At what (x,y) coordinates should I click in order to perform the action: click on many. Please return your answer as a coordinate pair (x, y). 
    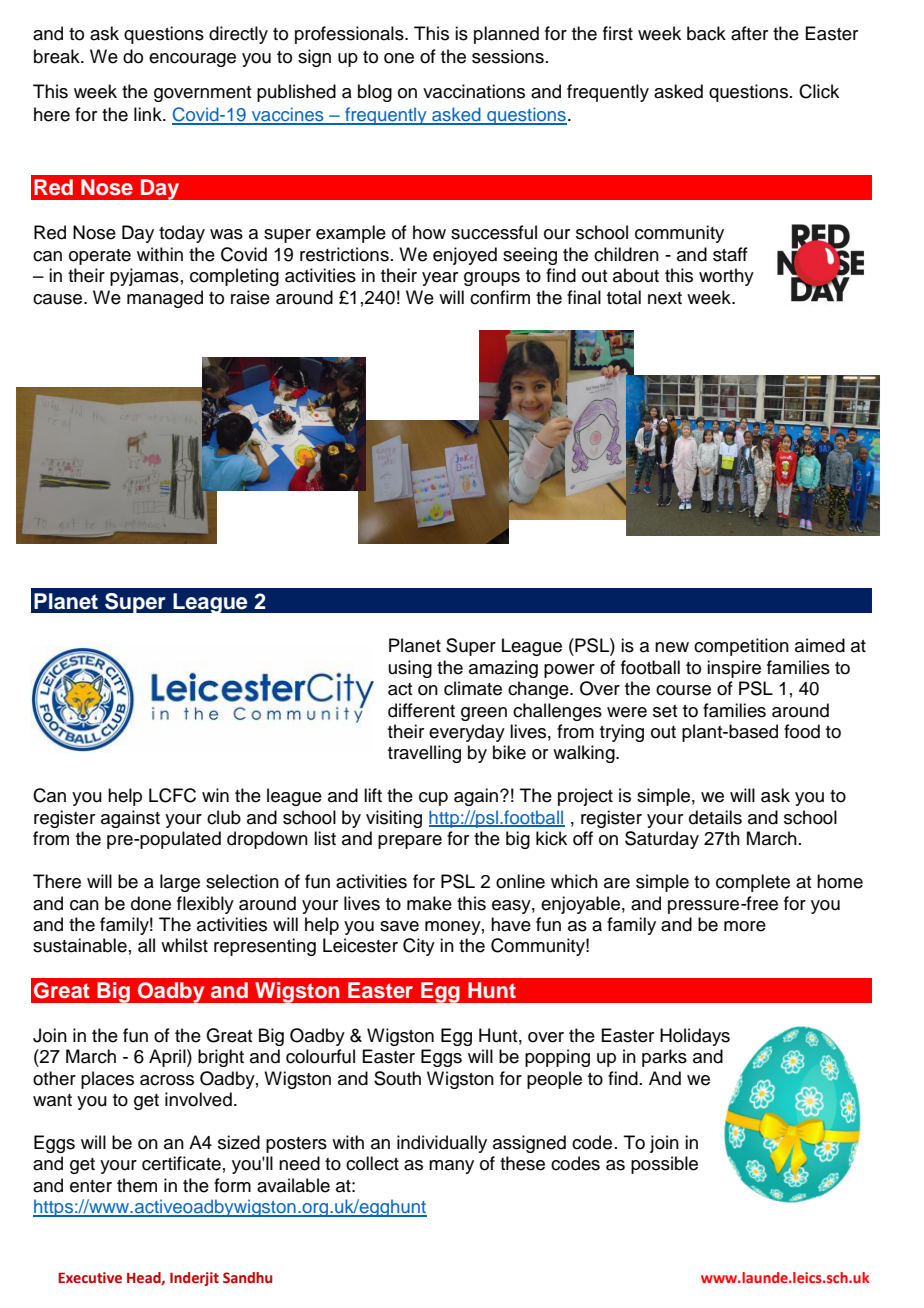
    Looking at the image, I should click on (451, 1167).
